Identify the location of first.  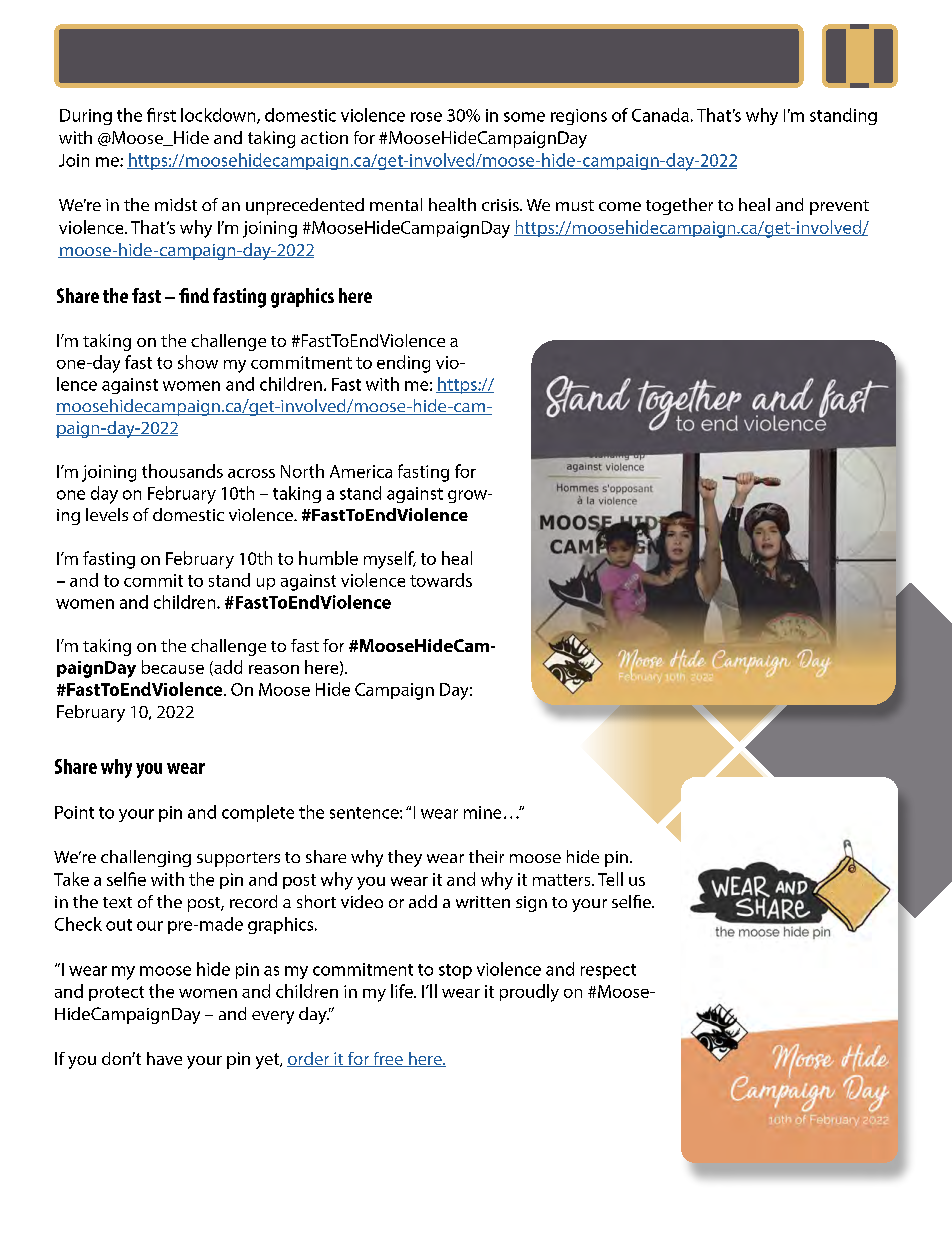
(161, 115).
